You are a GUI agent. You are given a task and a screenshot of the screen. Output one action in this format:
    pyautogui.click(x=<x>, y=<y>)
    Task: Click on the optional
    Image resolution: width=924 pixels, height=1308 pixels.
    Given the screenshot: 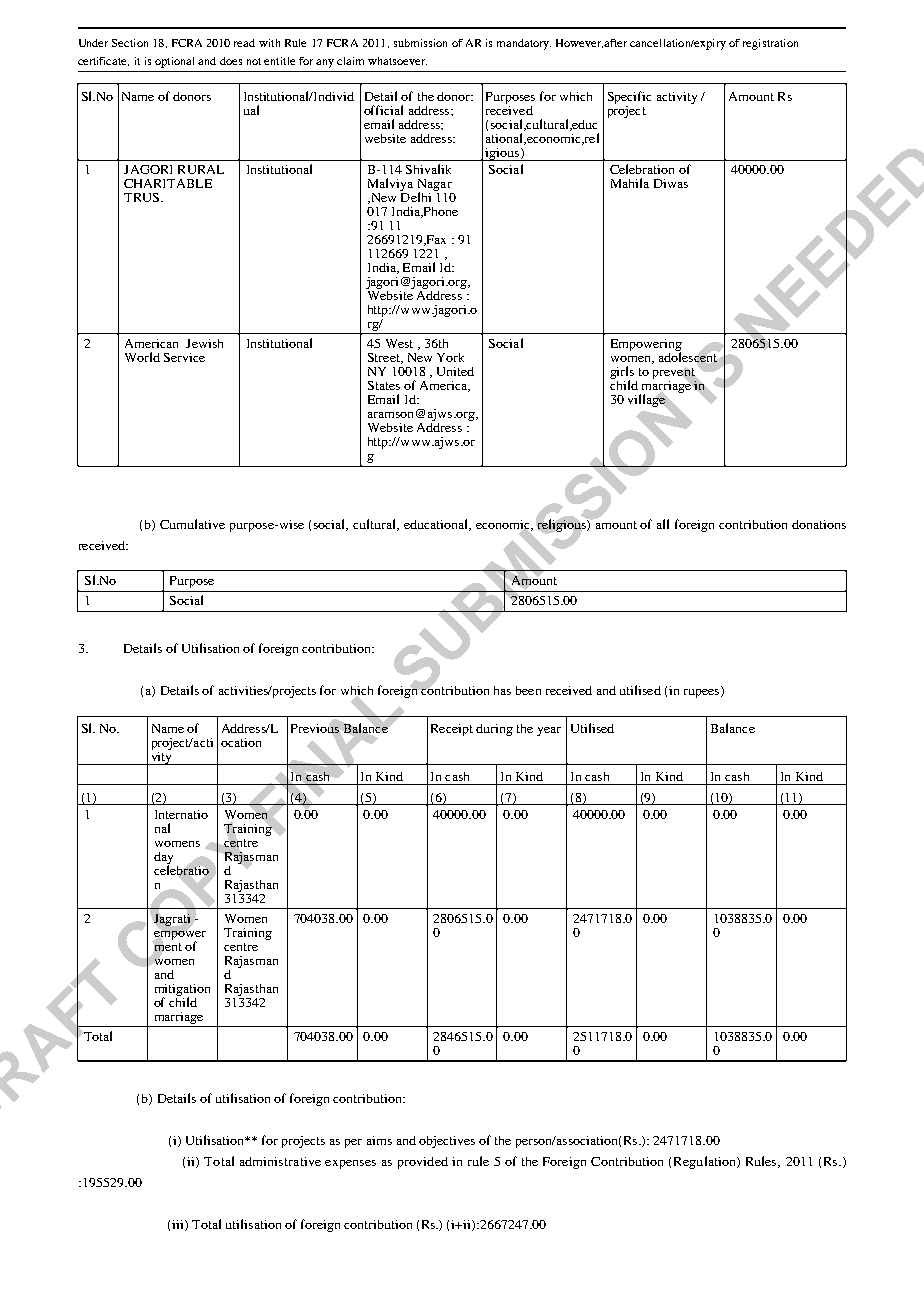 What is the action you would take?
    pyautogui.click(x=174, y=62)
